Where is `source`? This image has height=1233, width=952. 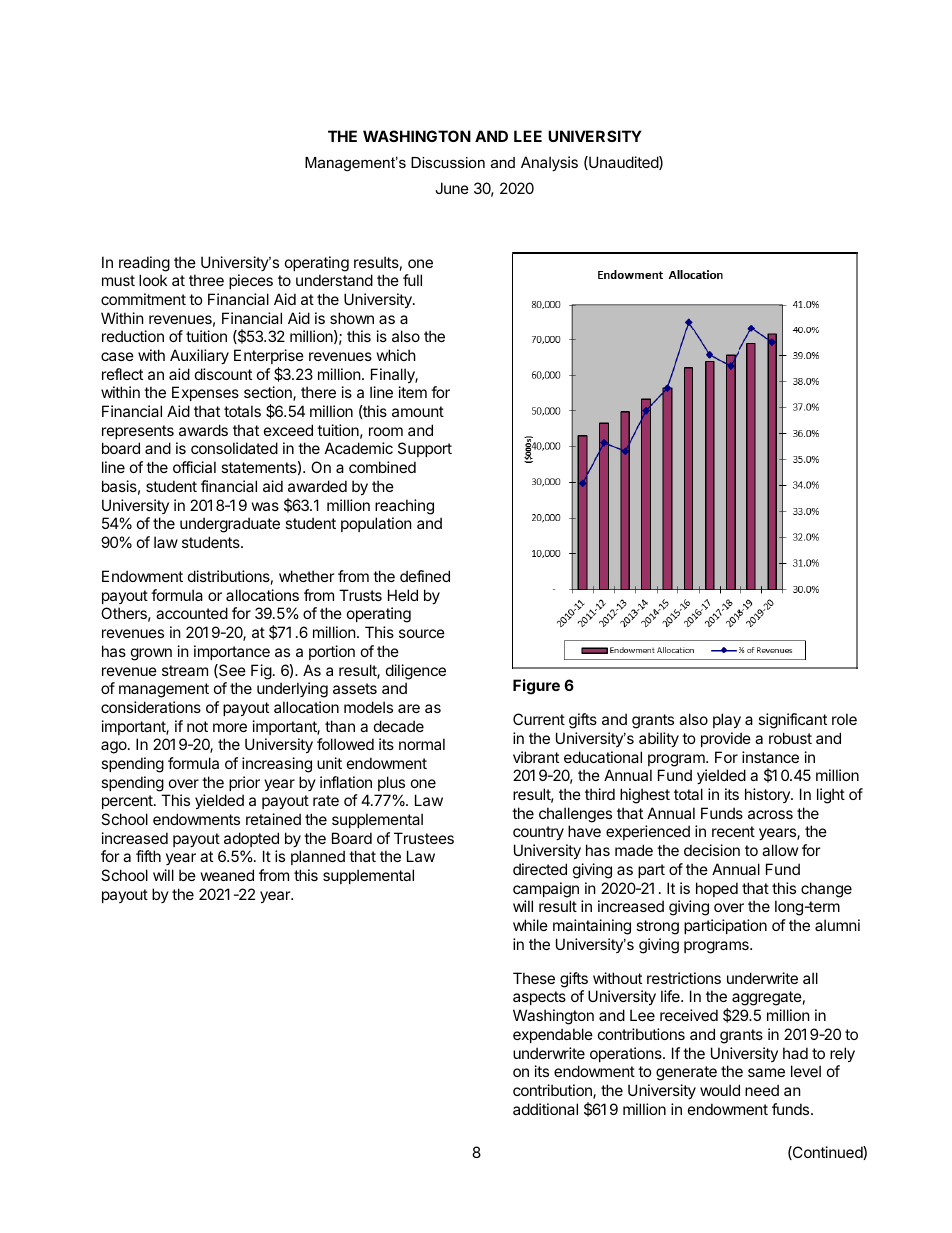
source is located at coordinates (422, 633).
